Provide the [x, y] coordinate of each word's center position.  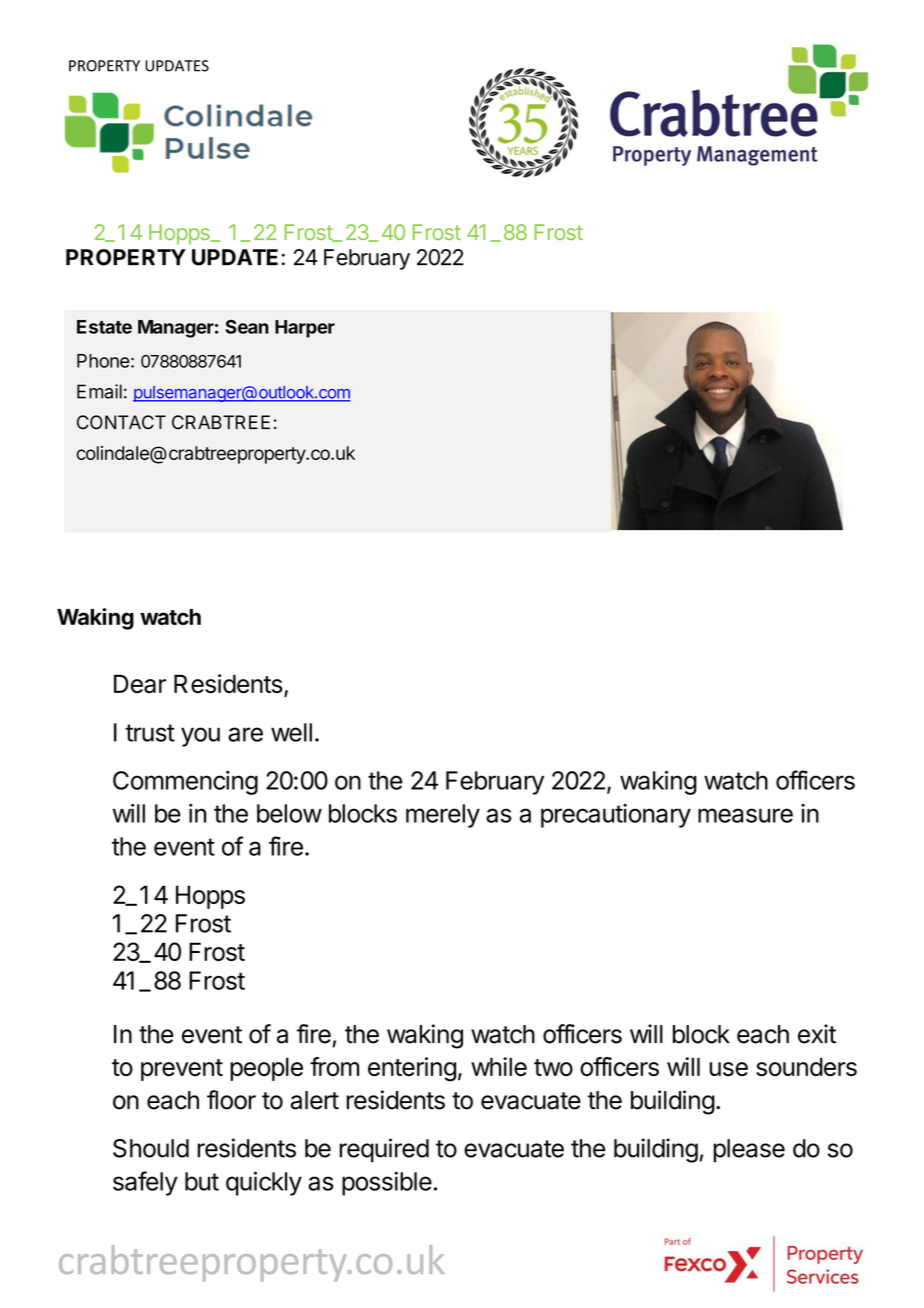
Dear [140, 683]
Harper [305, 329]
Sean [247, 327]
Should [151, 1148]
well [291, 732]
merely [443, 816]
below [289, 813]
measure [745, 815]
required [384, 1150]
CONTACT [121, 422]
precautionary [616, 816]
